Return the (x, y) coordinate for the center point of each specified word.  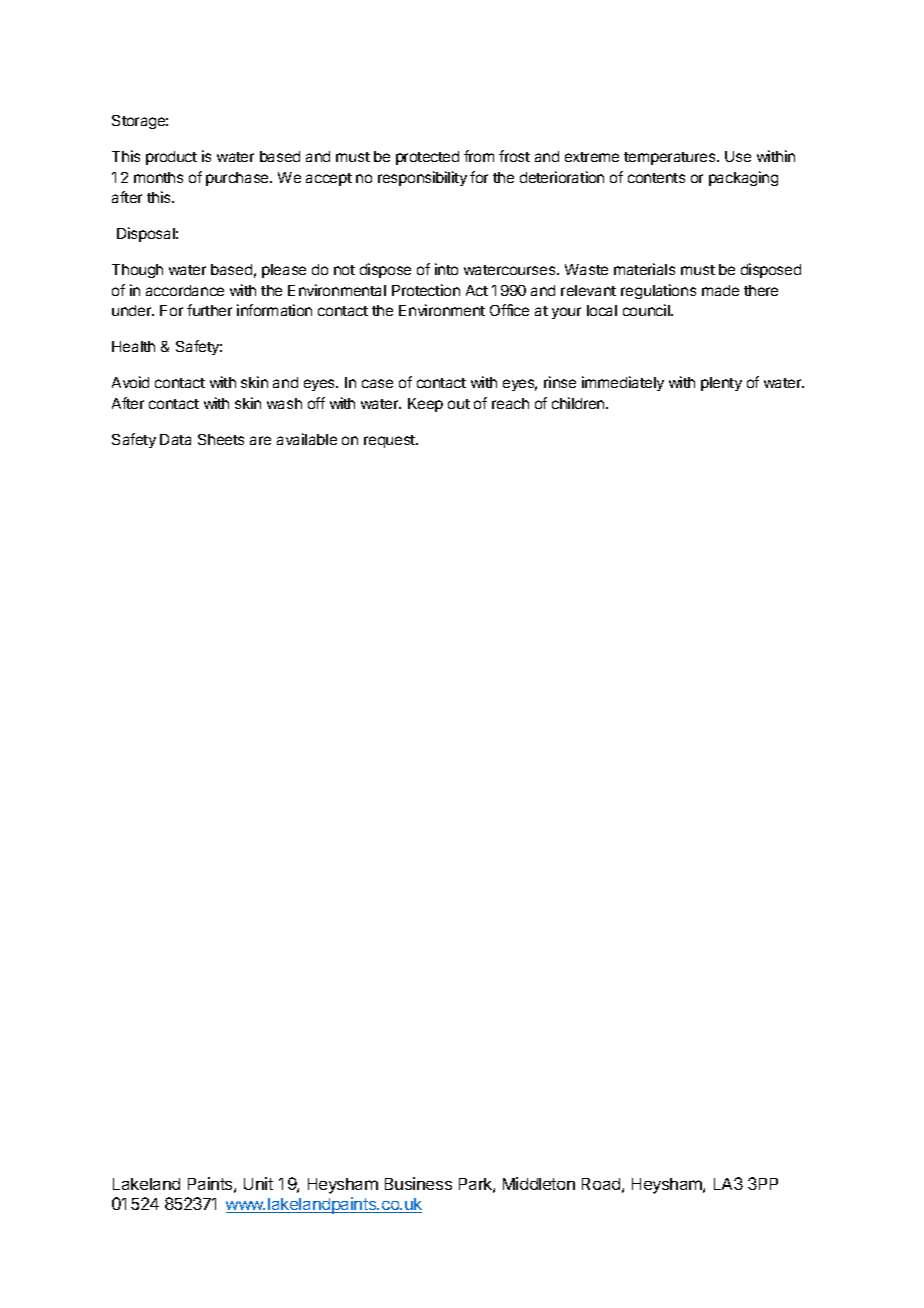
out (459, 404)
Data (175, 439)
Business (418, 1183)
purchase (238, 179)
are (260, 440)
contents (656, 178)
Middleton (539, 1183)
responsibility (422, 178)
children (579, 403)
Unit (258, 1183)
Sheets (221, 439)
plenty (721, 384)
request (390, 441)
